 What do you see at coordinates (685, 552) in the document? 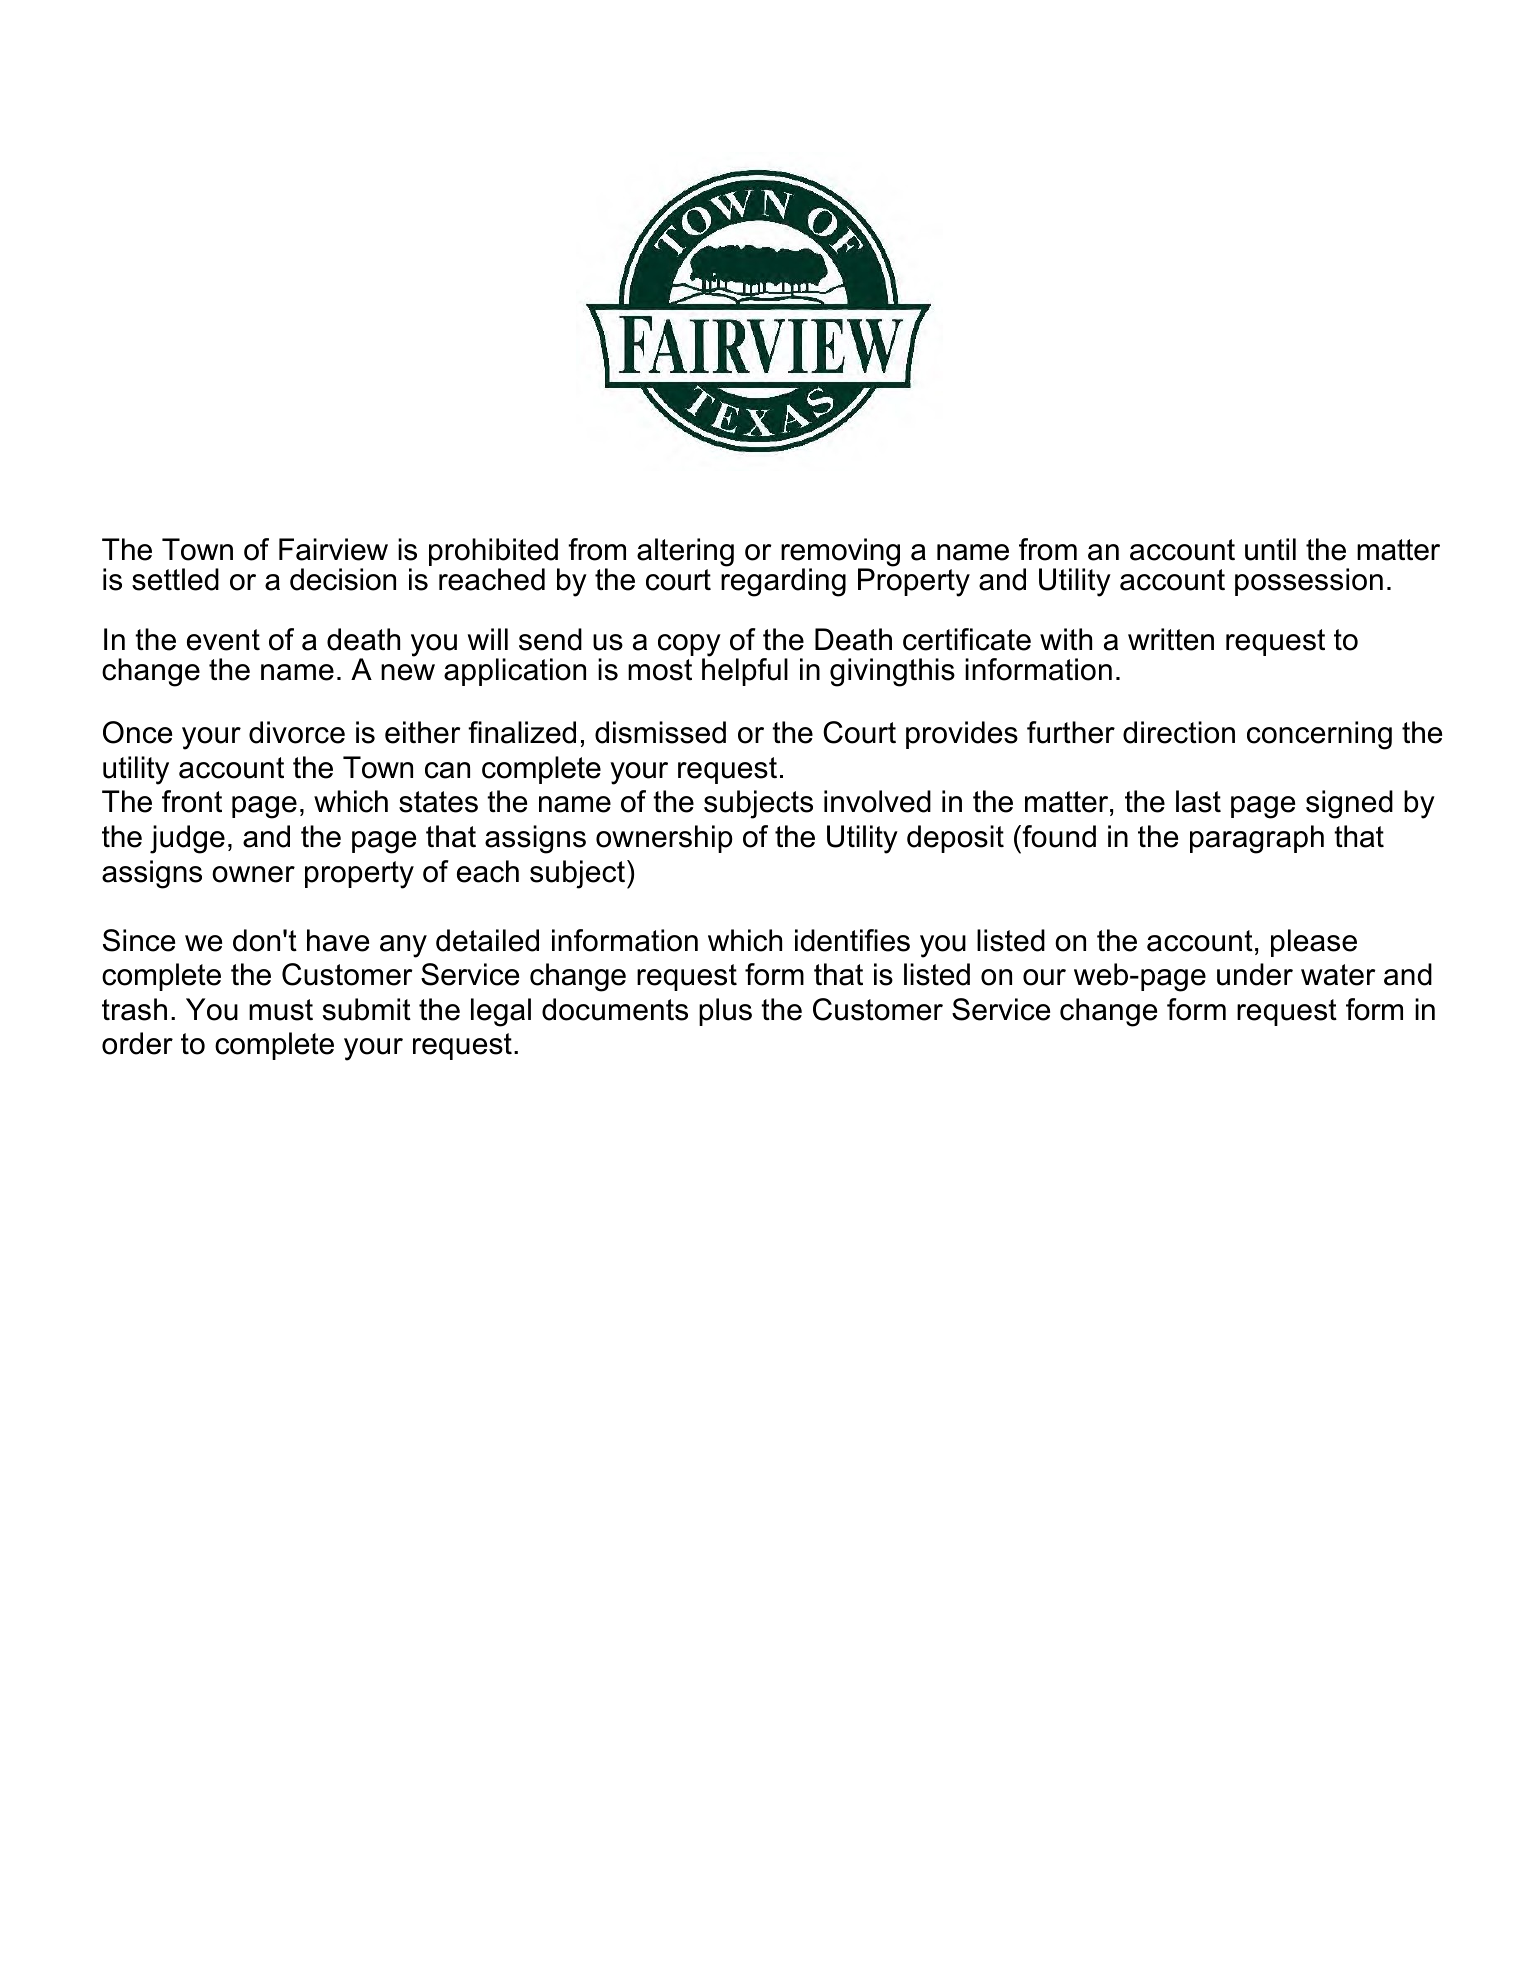
I see `altering` at bounding box center [685, 552].
